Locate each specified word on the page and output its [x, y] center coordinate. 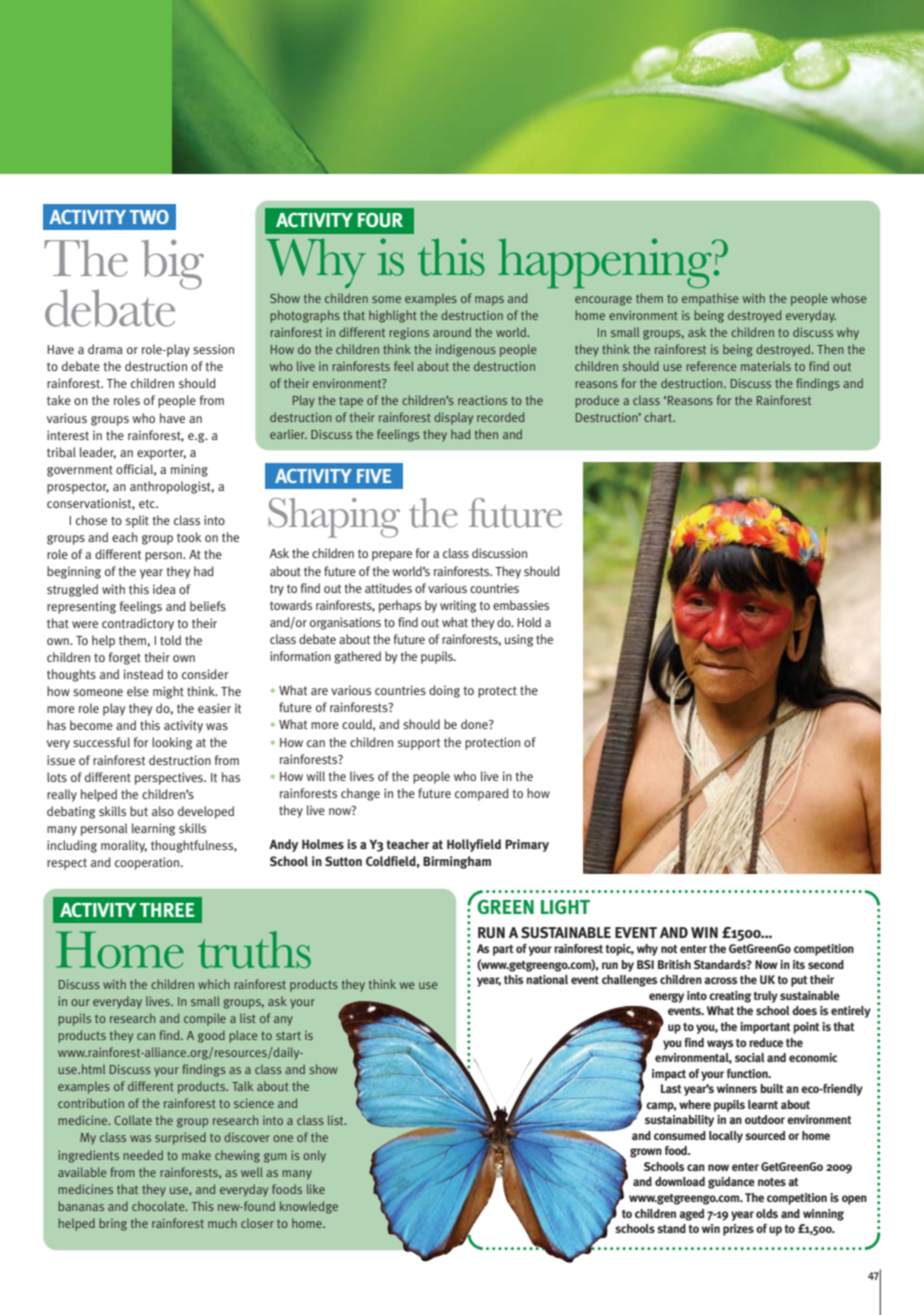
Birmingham [457, 862]
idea [164, 589]
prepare [392, 556]
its [799, 964]
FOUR [380, 220]
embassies [521, 605]
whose [848, 298]
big [172, 264]
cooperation [148, 863]
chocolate [159, 1206]
